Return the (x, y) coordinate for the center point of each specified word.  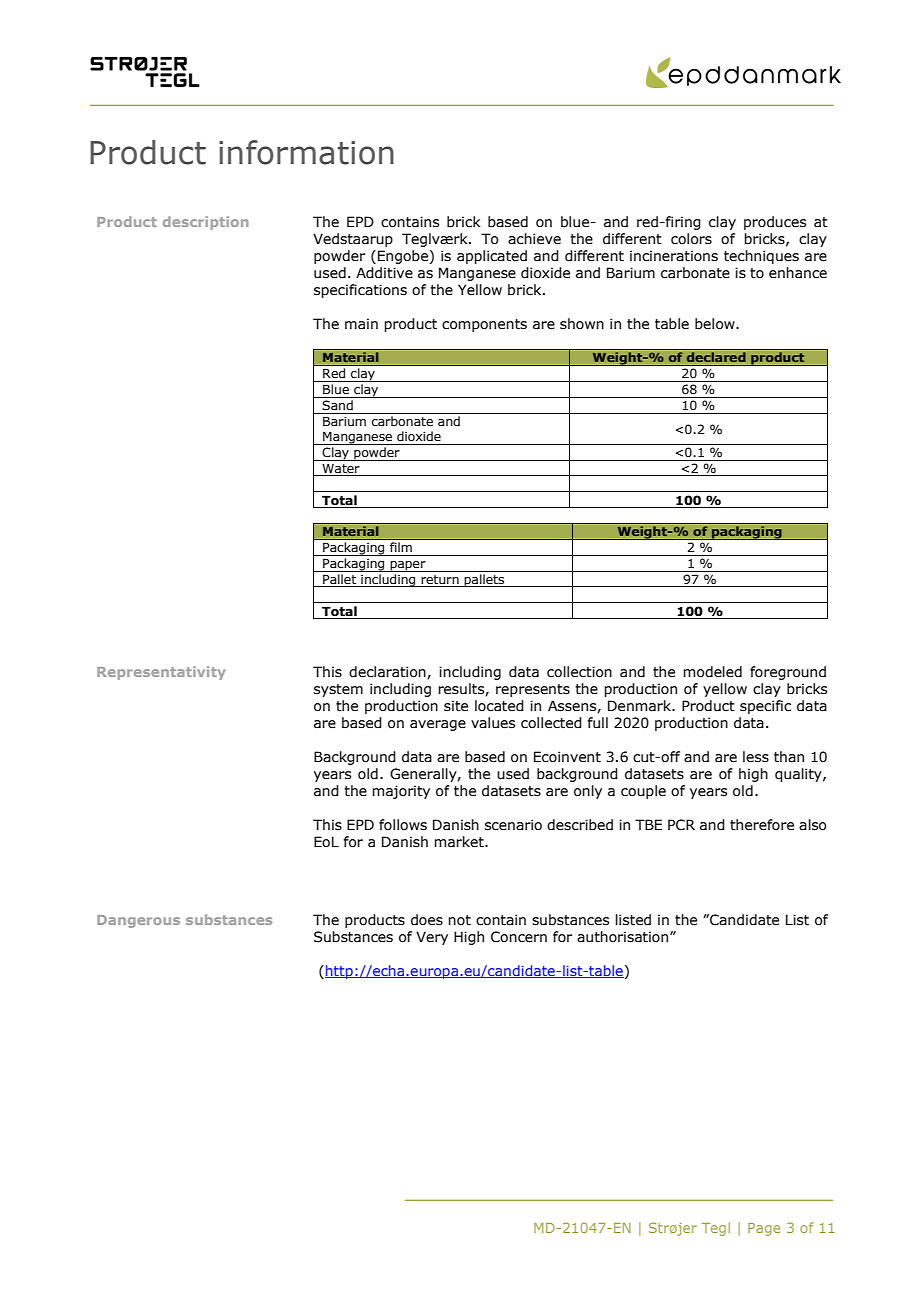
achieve (534, 239)
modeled (712, 672)
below (716, 324)
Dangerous (138, 921)
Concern (519, 937)
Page (764, 1229)
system (338, 690)
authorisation (624, 937)
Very (432, 938)
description (206, 223)
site (456, 706)
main (361, 323)
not (459, 920)
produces (775, 223)
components (484, 325)
